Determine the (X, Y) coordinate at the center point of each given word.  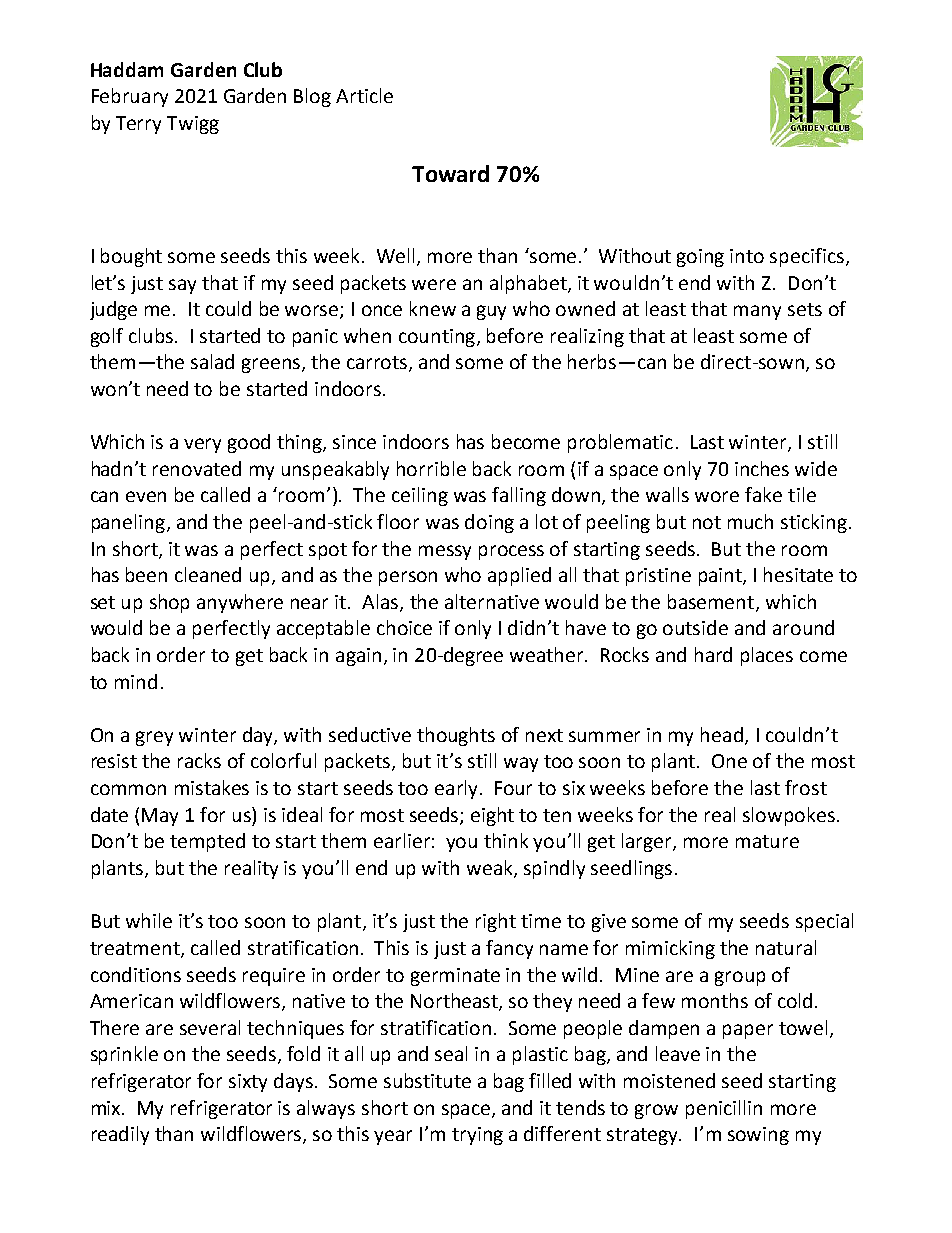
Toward (450, 173)
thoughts (456, 736)
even (146, 496)
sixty (248, 1083)
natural (786, 947)
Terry (138, 125)
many (757, 312)
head (722, 734)
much (750, 521)
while (149, 920)
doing (489, 523)
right (496, 922)
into (747, 256)
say (182, 286)
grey (154, 738)
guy (491, 312)
